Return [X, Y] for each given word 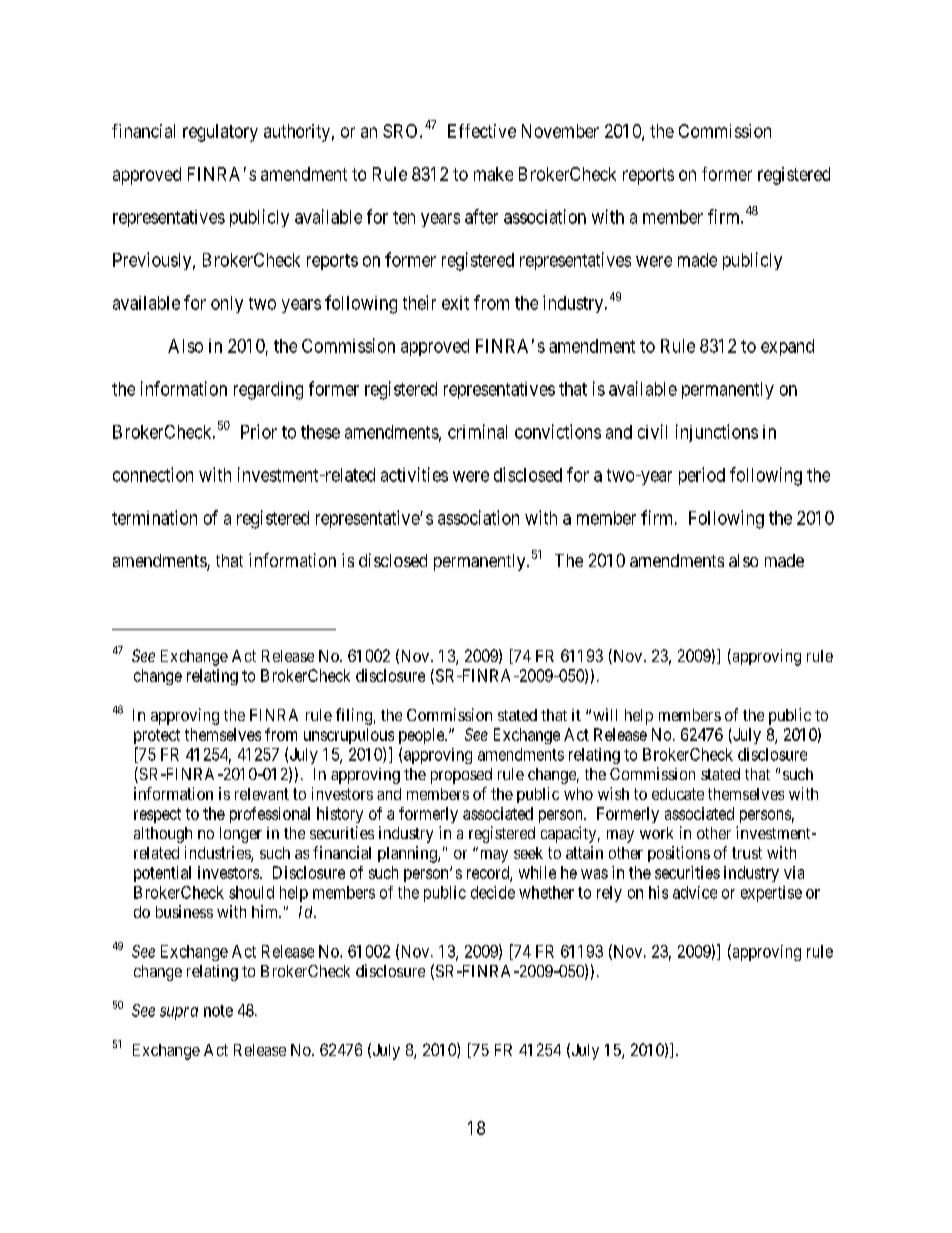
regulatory [220, 133]
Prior [259, 431]
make [493, 174]
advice [695, 892]
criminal [477, 431]
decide [493, 892]
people [422, 736]
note [218, 1011]
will [605, 714]
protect [157, 736]
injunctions [717, 433]
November [560, 131]
